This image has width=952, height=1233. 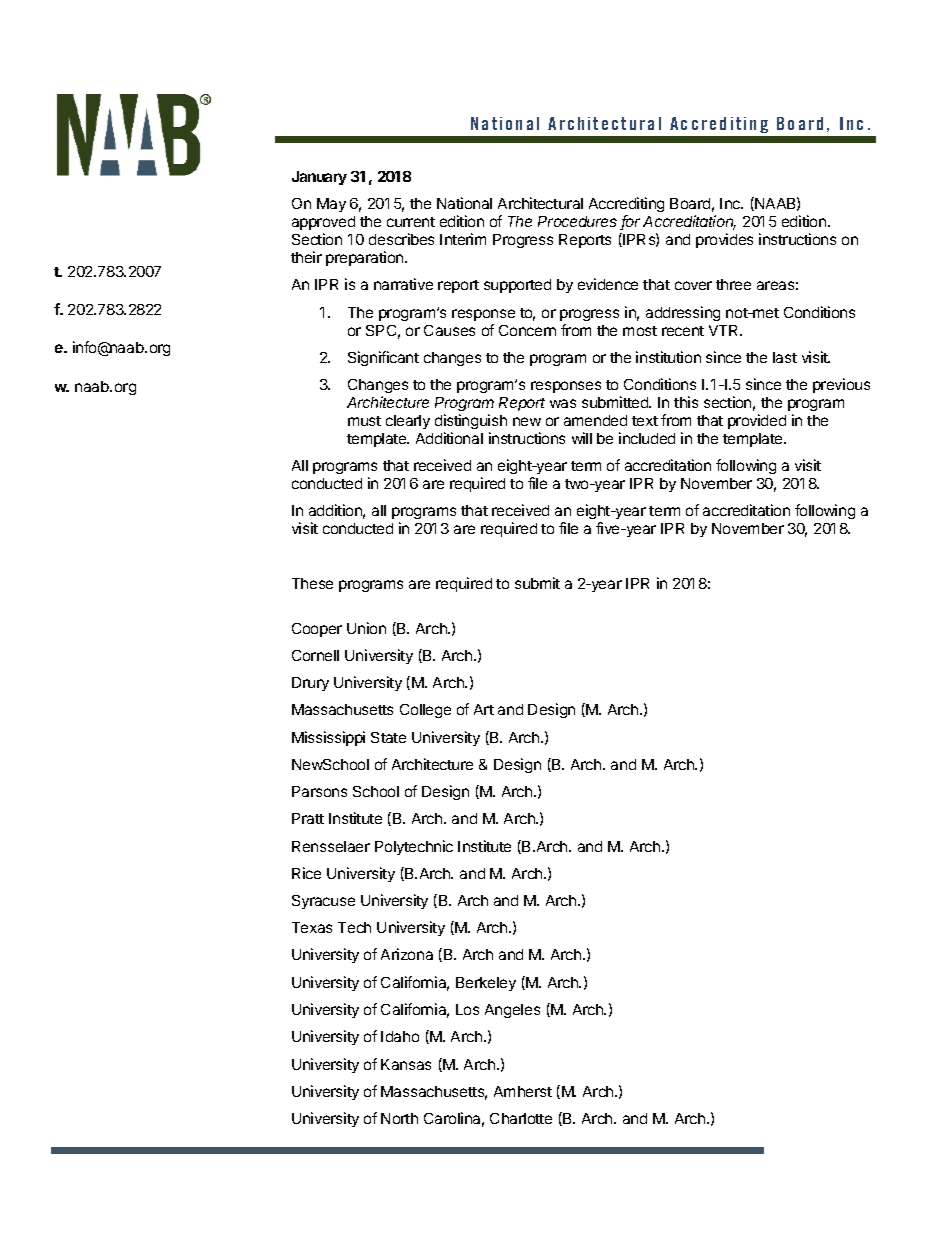 What do you see at coordinates (582, 438) in the image?
I see `will` at bounding box center [582, 438].
